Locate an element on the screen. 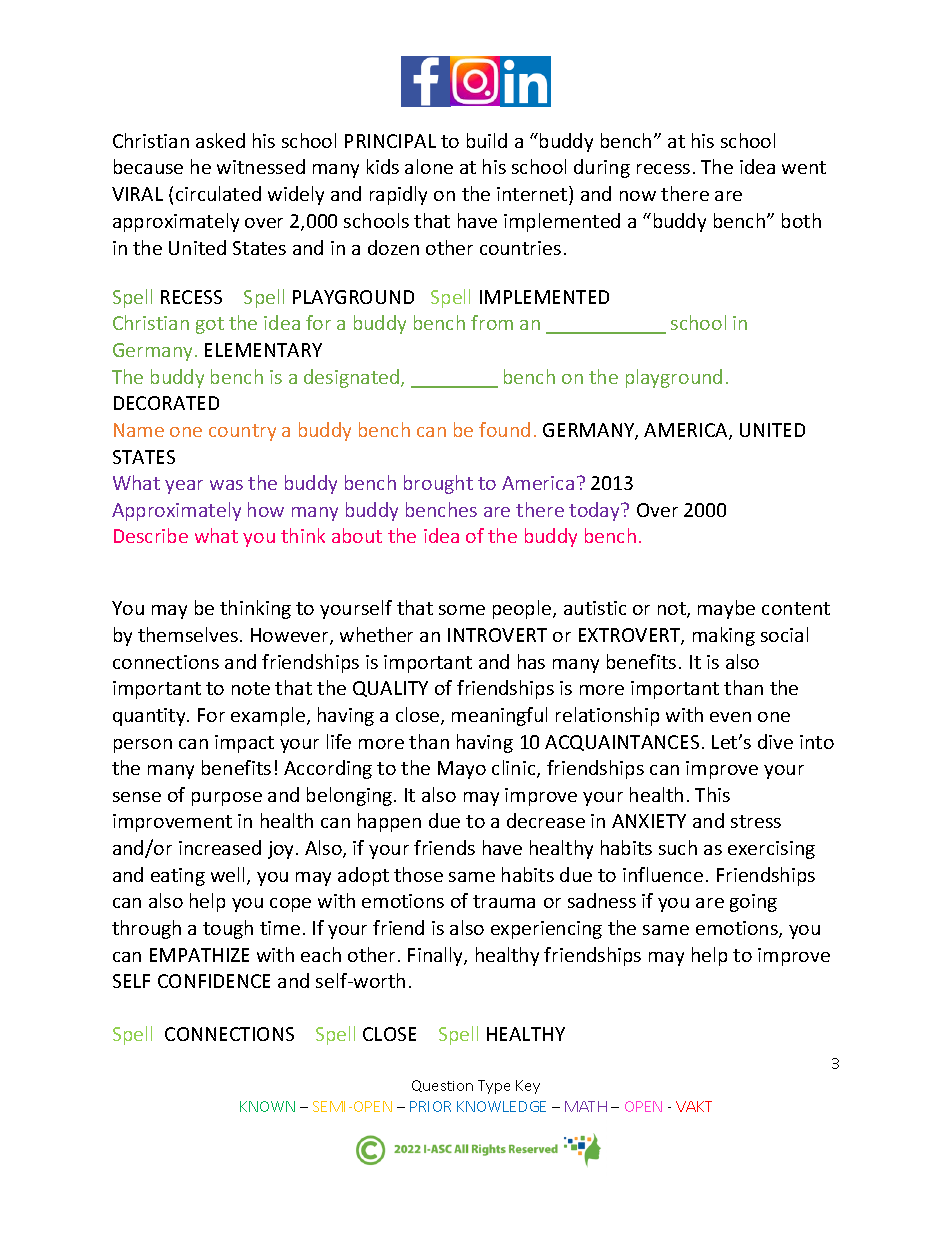 This screenshot has height=1233, width=952. some is located at coordinates (462, 610).
